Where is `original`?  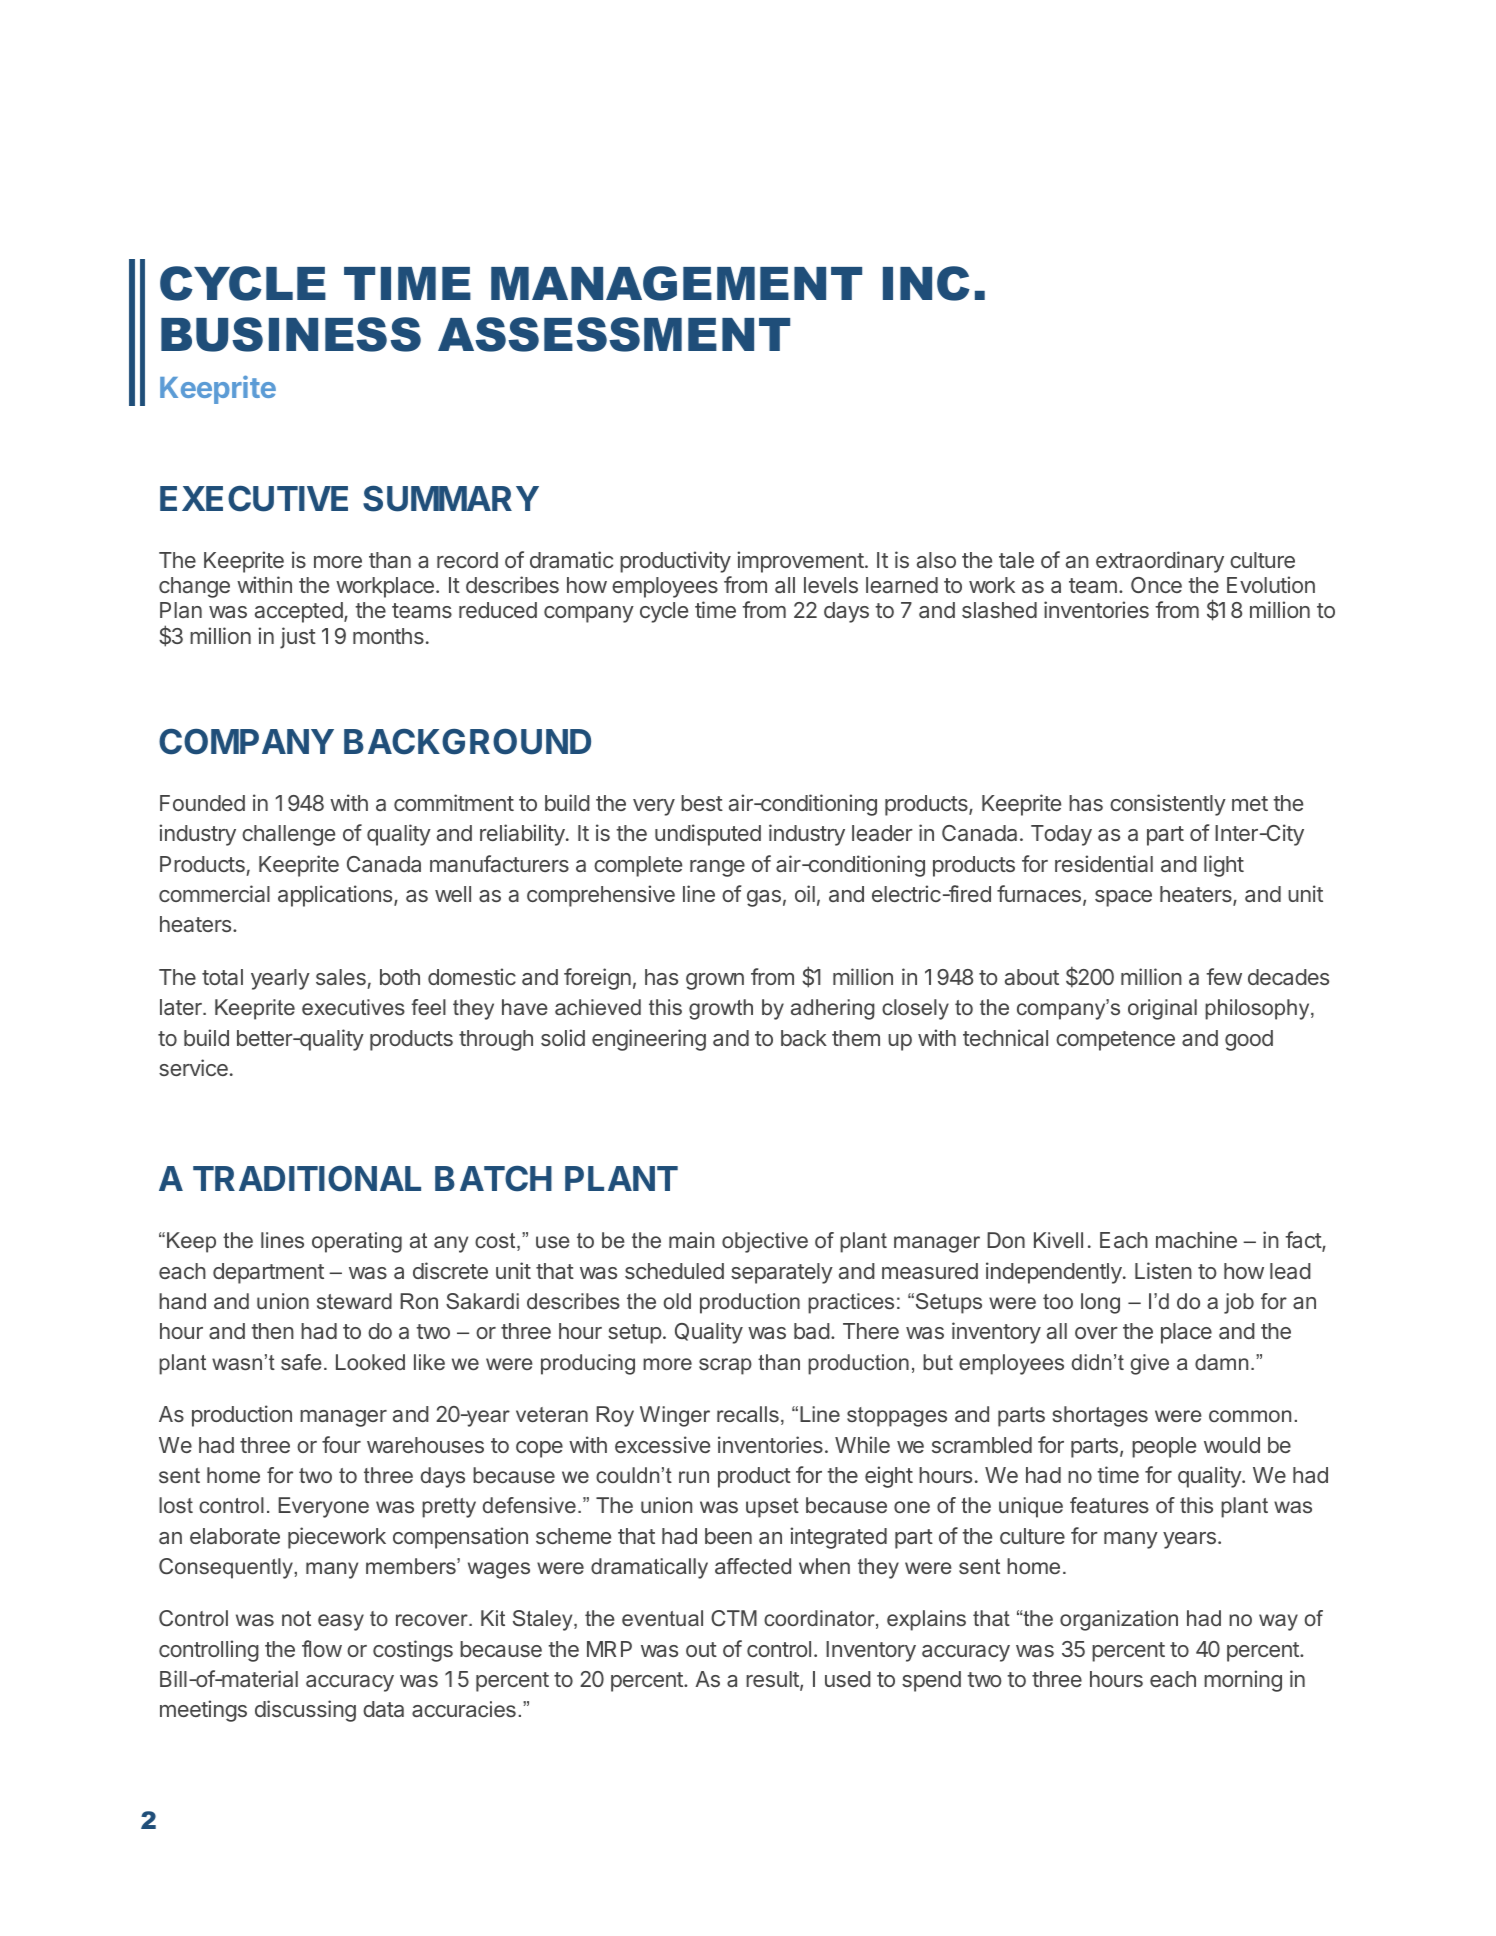
original is located at coordinates (1162, 1009).
